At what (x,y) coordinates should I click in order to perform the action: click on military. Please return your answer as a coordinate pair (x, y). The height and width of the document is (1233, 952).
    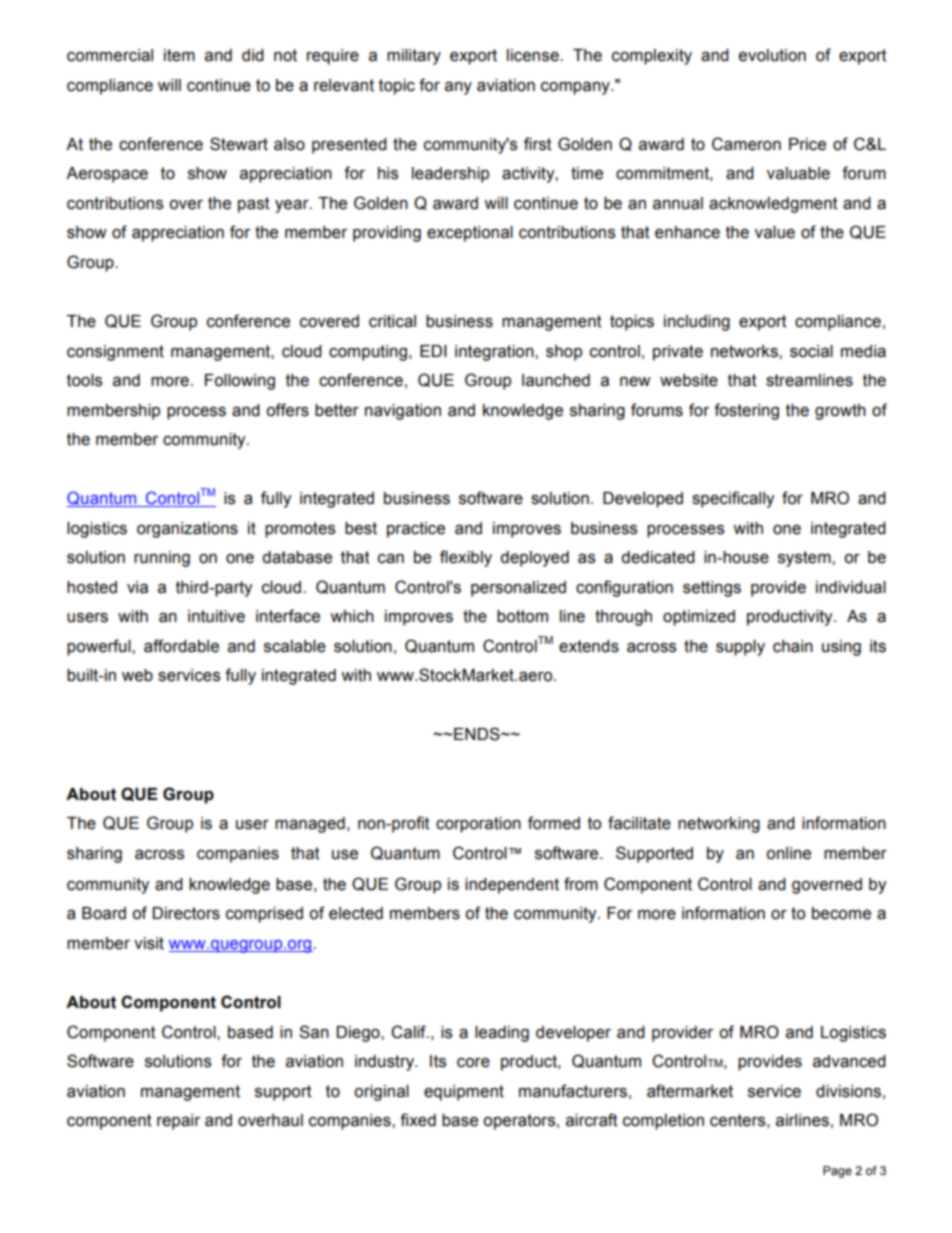
    Looking at the image, I should click on (414, 57).
